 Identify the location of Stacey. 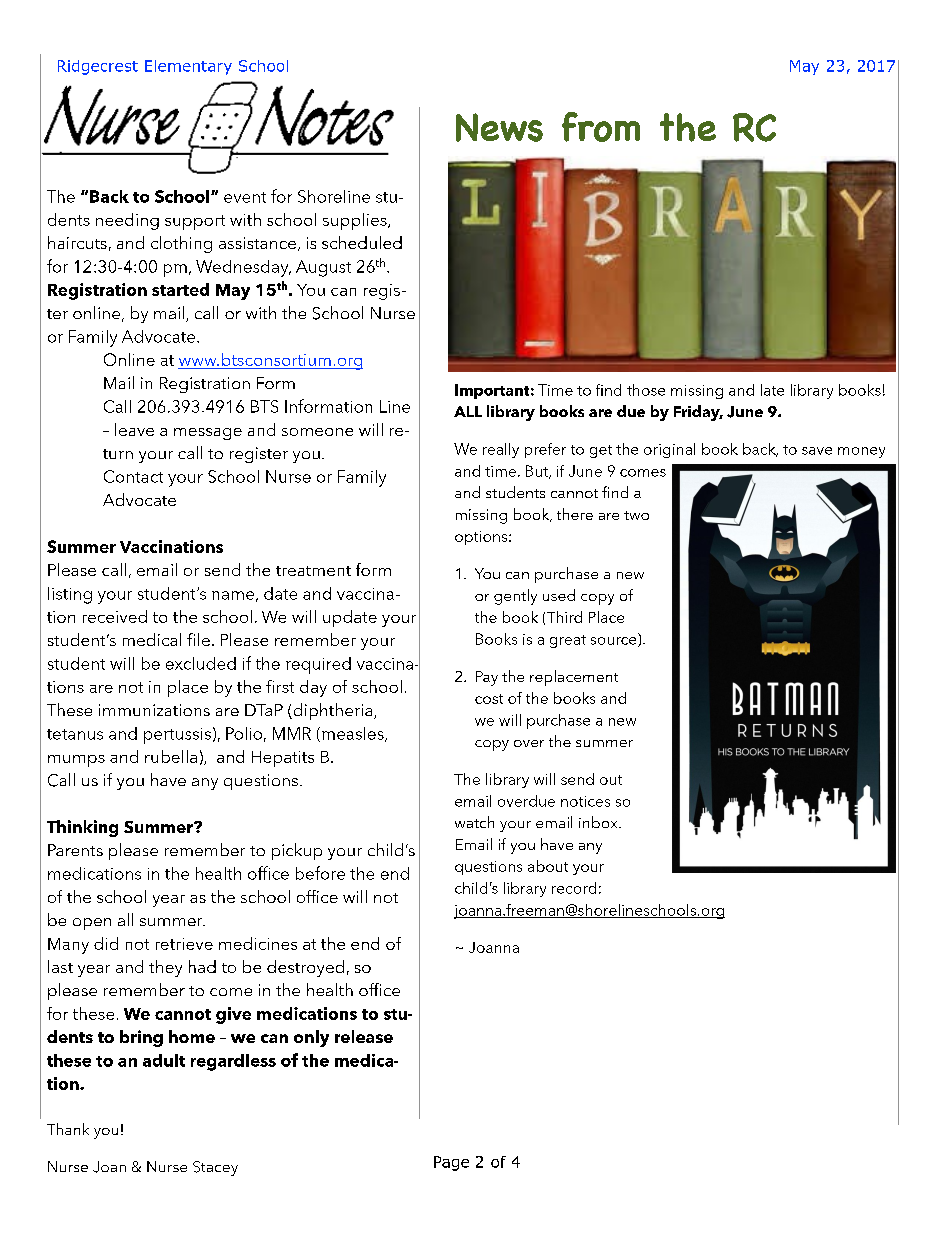
(215, 1168).
